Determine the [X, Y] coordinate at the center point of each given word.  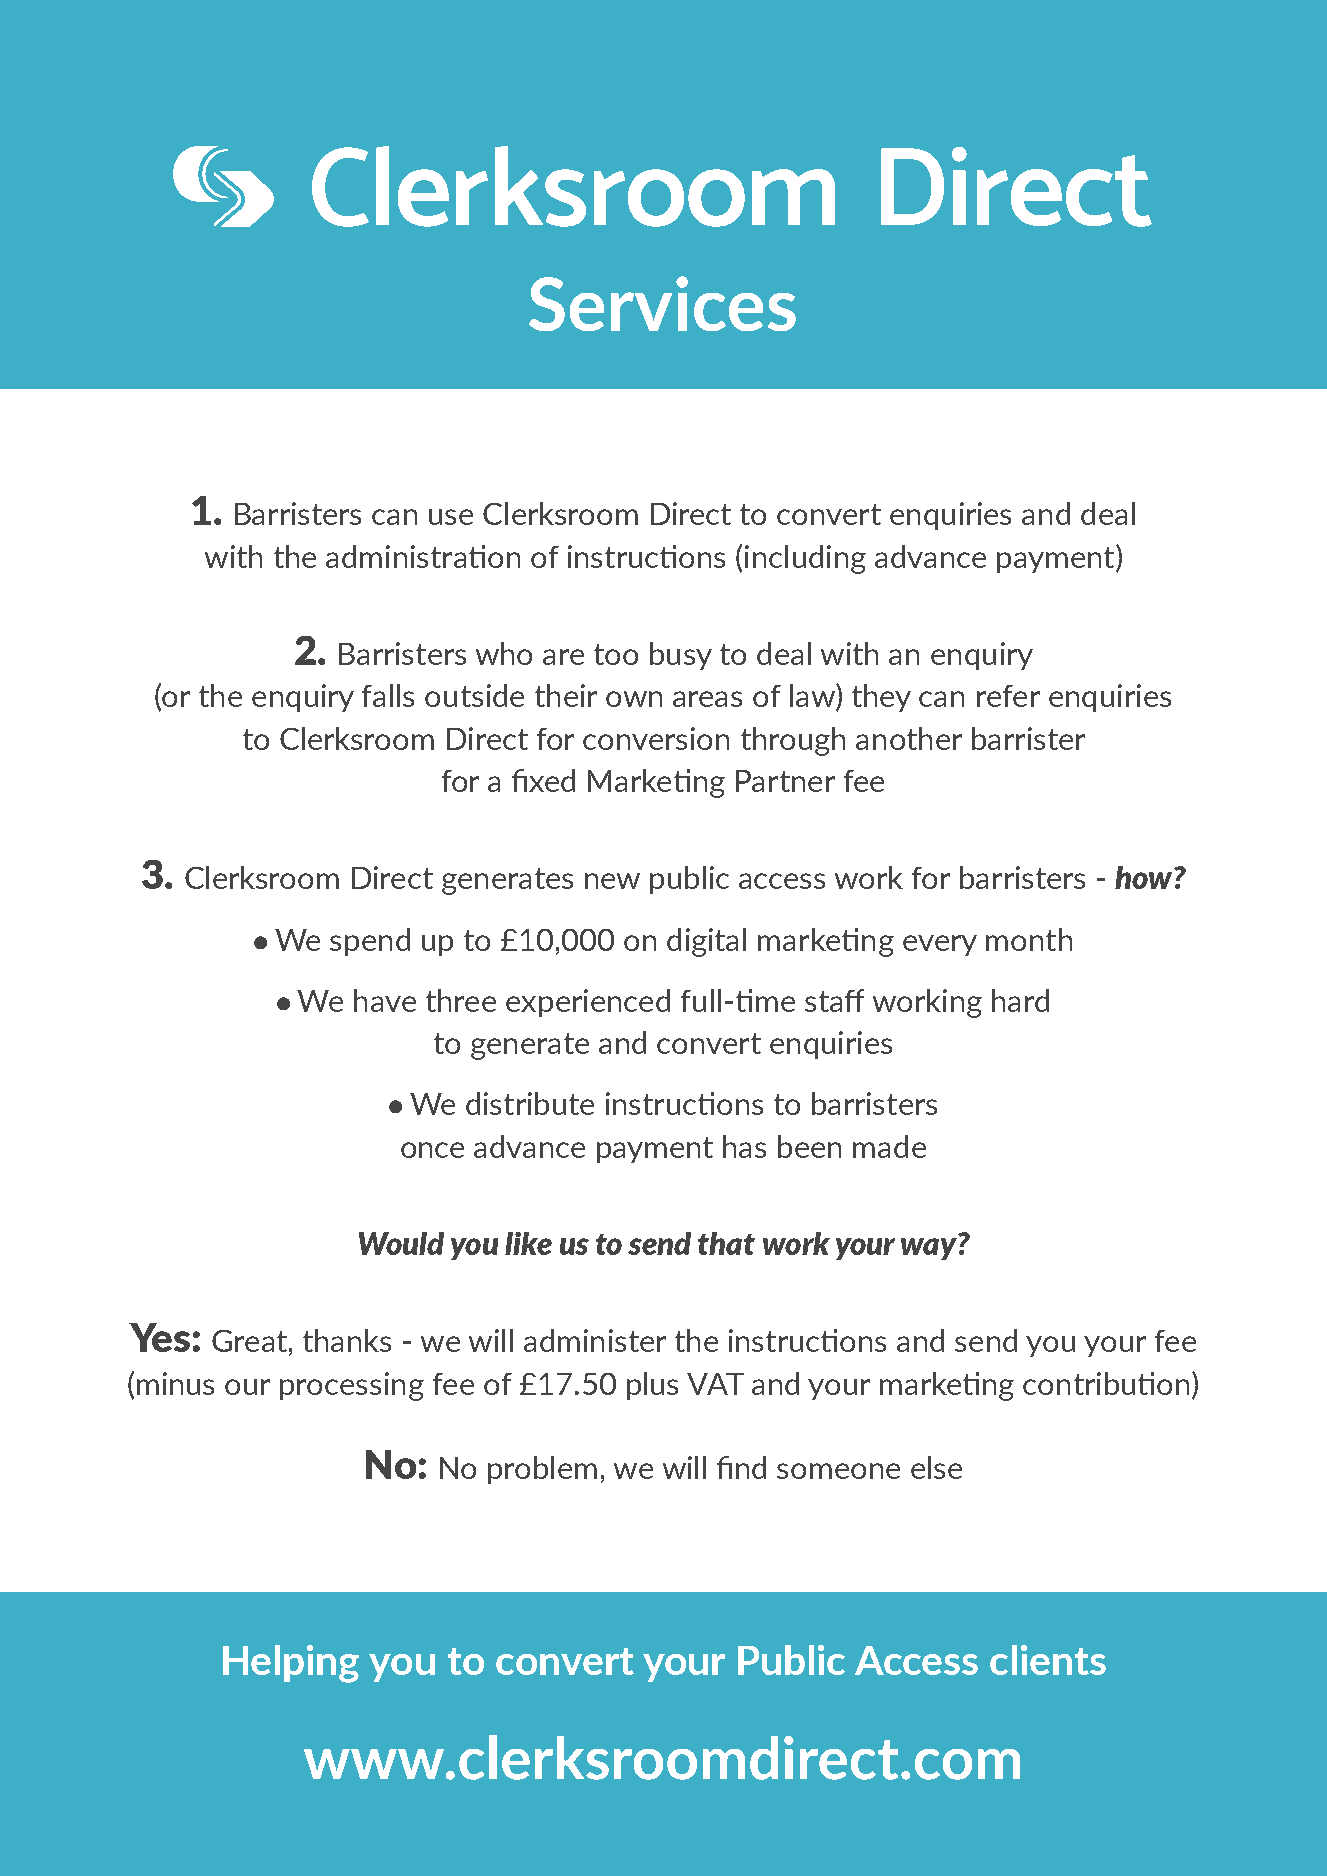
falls [388, 695]
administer [595, 1340]
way [930, 1249]
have [385, 1000]
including [805, 559]
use [451, 517]
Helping [291, 1664]
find [741, 1467]
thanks [347, 1340]
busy [681, 656]
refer [1008, 696]
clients [1048, 1660]
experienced [588, 1003]
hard [1020, 1000]
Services [662, 303]
